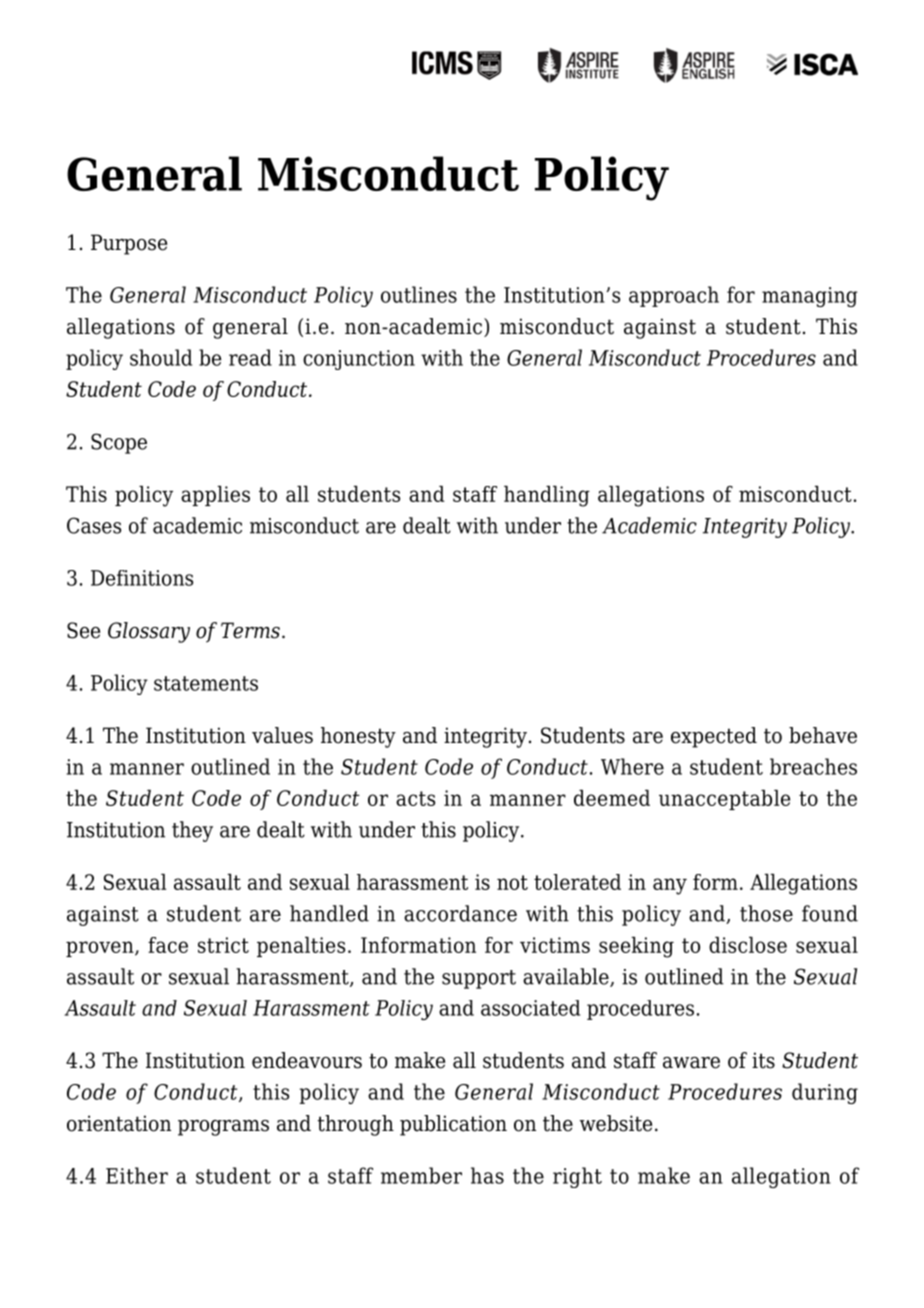 This document has width=924, height=1308. Describe the element at coordinates (453, 1125) in the document. I see `publication` at that location.
